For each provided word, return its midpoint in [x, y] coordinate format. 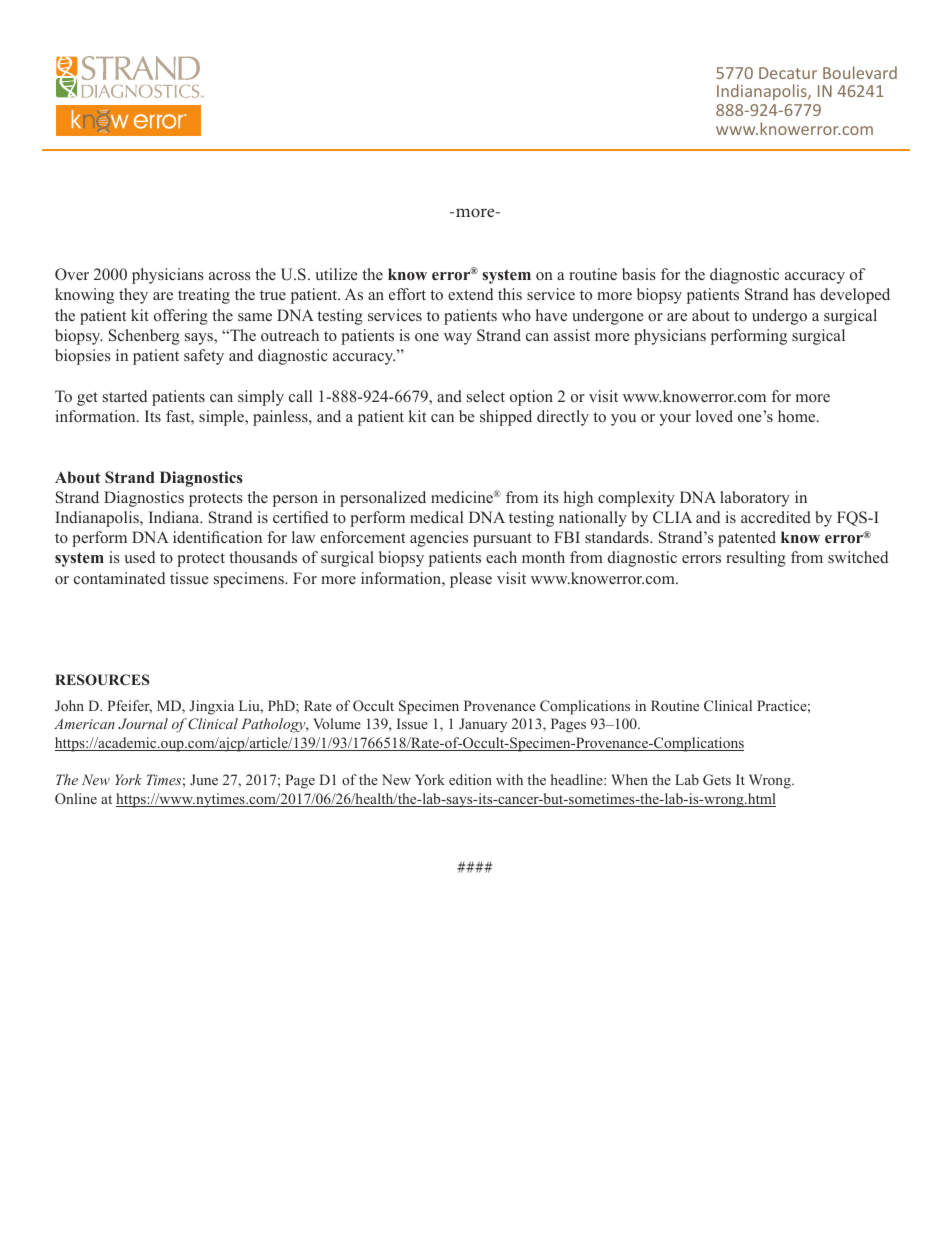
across [230, 276]
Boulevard [860, 72]
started [125, 396]
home [798, 416]
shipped [506, 418]
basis [639, 274]
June [204, 779]
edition [470, 779]
